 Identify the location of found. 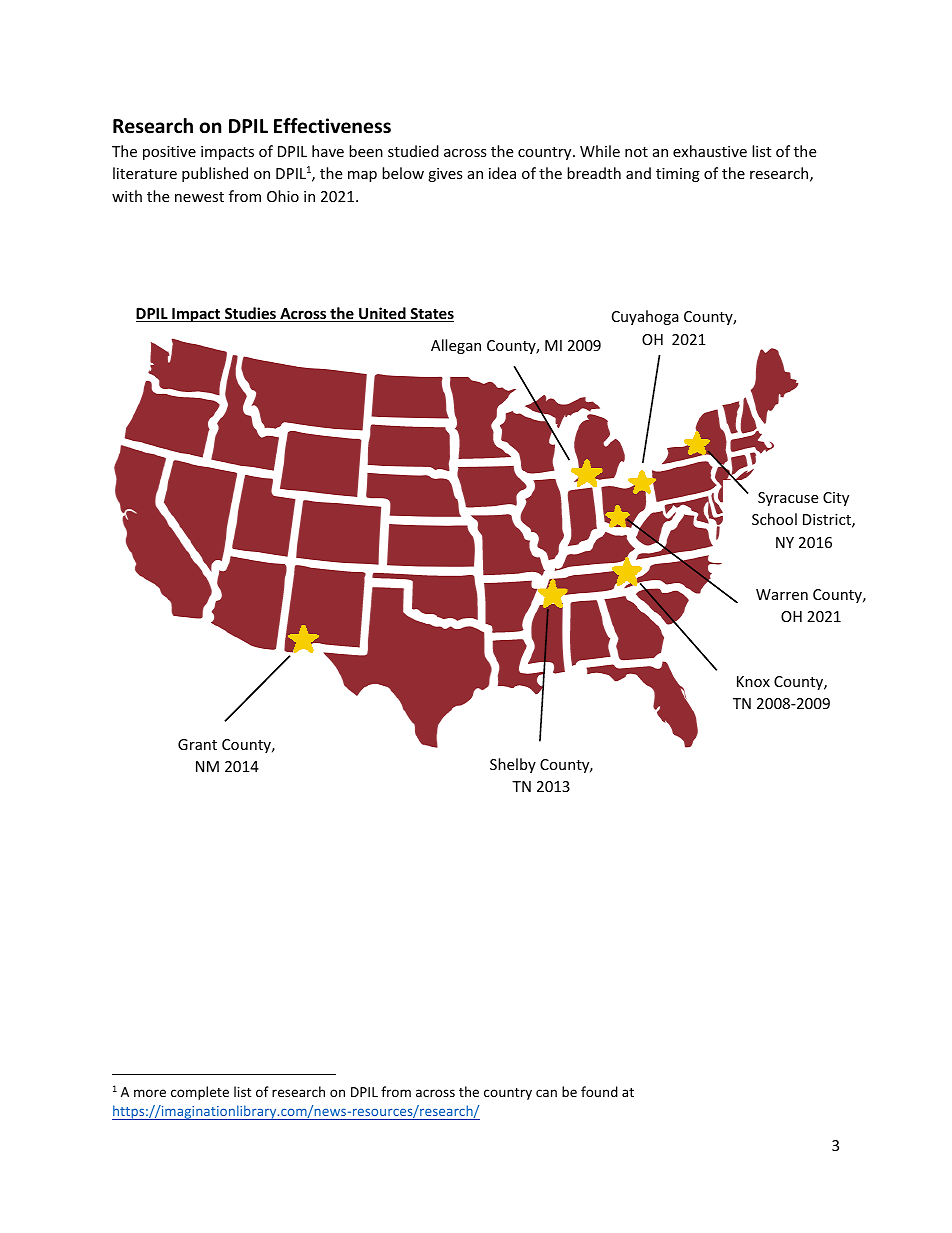
(599, 1091).
